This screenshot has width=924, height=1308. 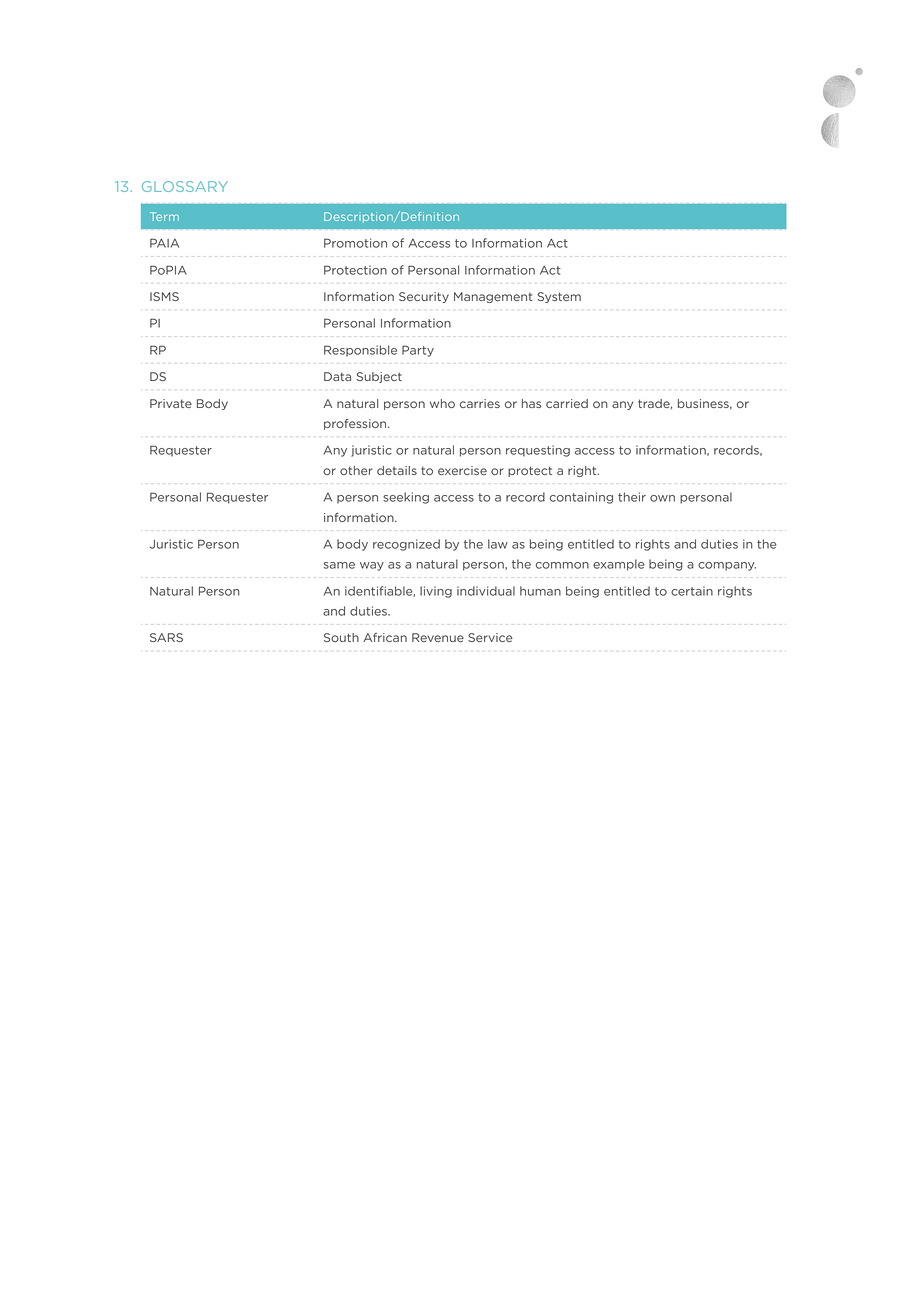 What do you see at coordinates (559, 297) in the screenshot?
I see `System` at bounding box center [559, 297].
